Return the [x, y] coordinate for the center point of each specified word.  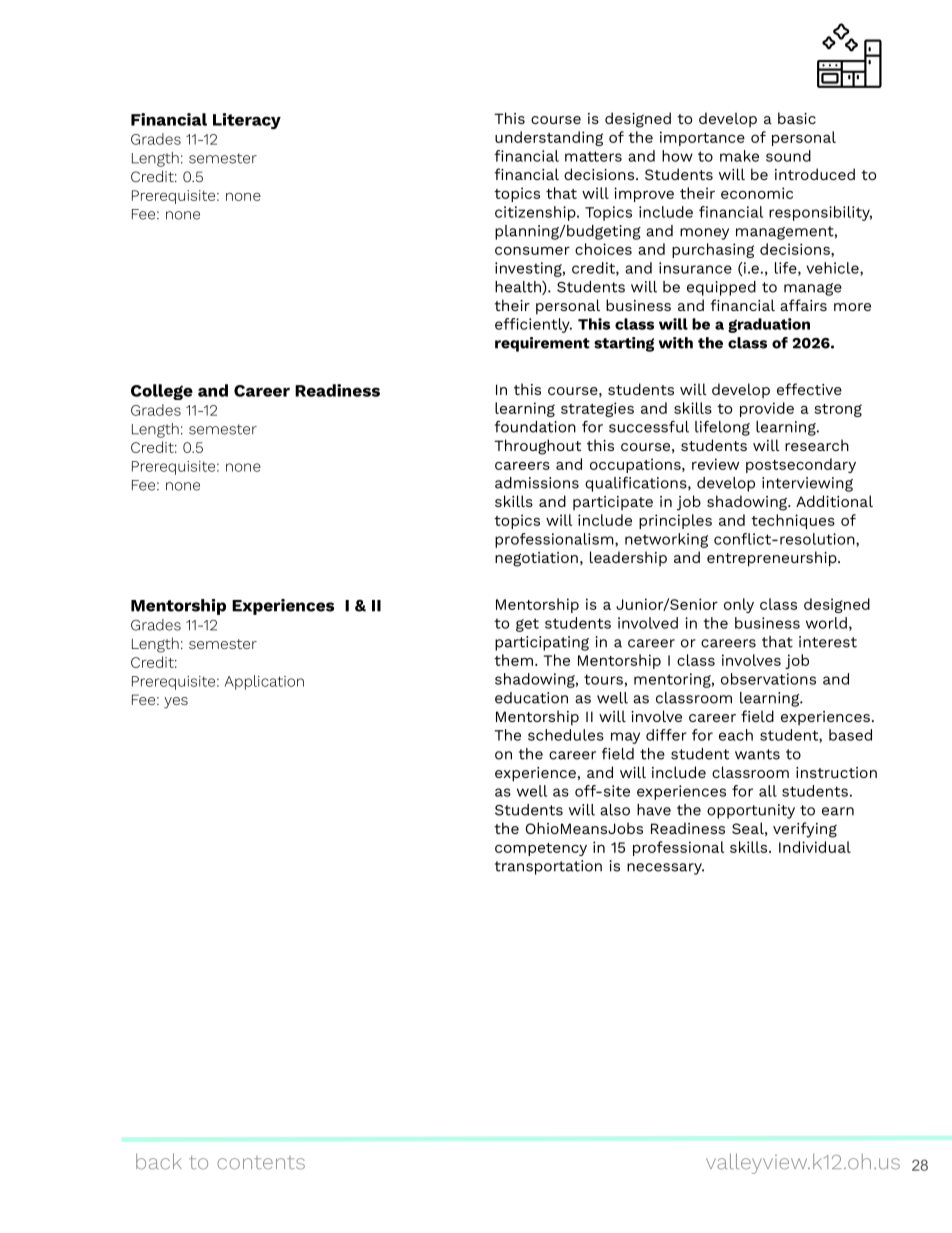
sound [788, 156]
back [159, 1161]
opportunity [751, 811]
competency [541, 849]
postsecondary [801, 465]
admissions [537, 483]
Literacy [247, 121]
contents [261, 1162]
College [162, 392]
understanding [549, 138]
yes [176, 703]
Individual [815, 847]
